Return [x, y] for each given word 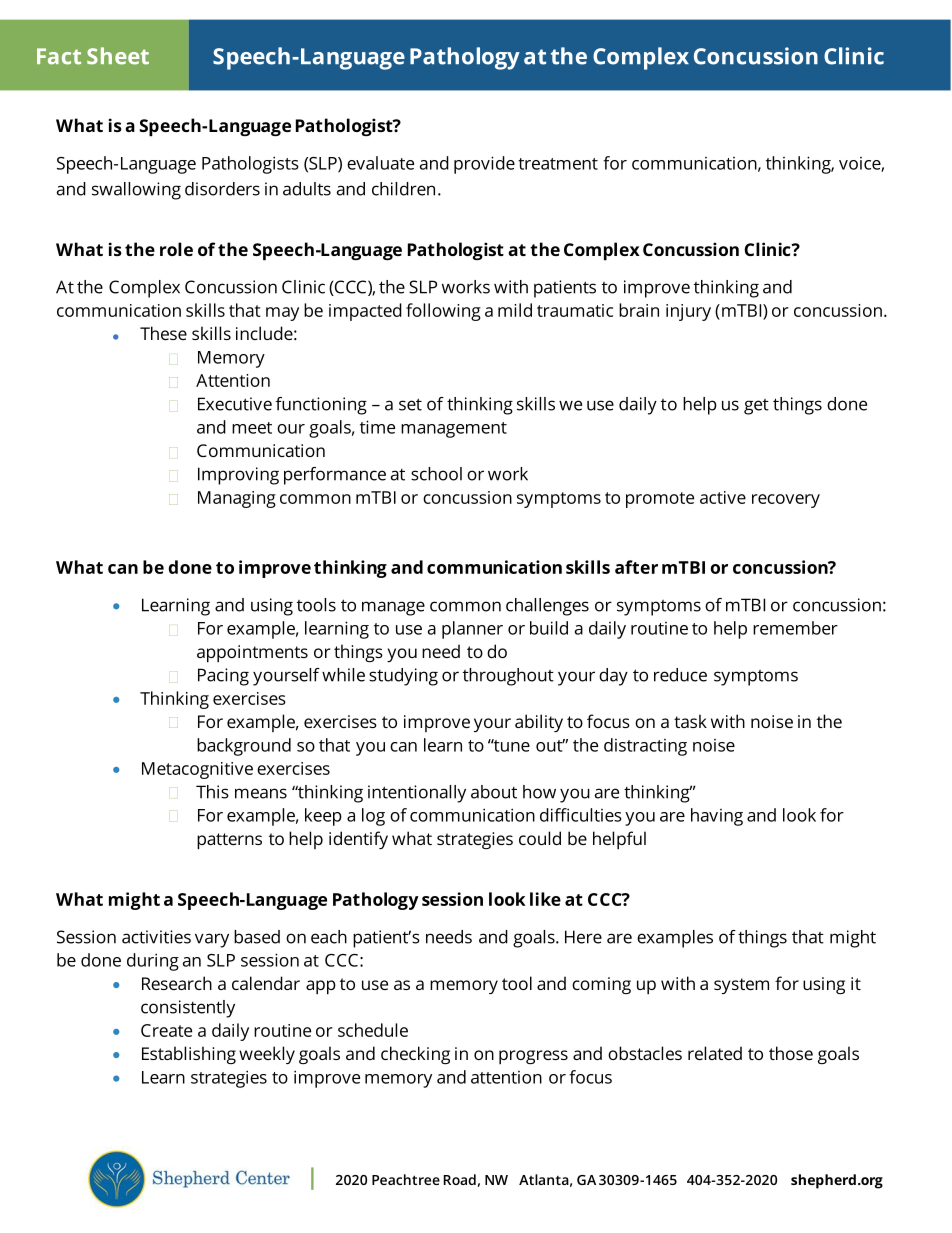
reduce [680, 675]
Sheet [118, 56]
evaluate [380, 163]
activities [156, 937]
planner [472, 630]
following [443, 312]
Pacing [223, 677]
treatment [558, 164]
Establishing [189, 1055]
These [163, 333]
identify [358, 840]
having [717, 817]
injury [688, 312]
